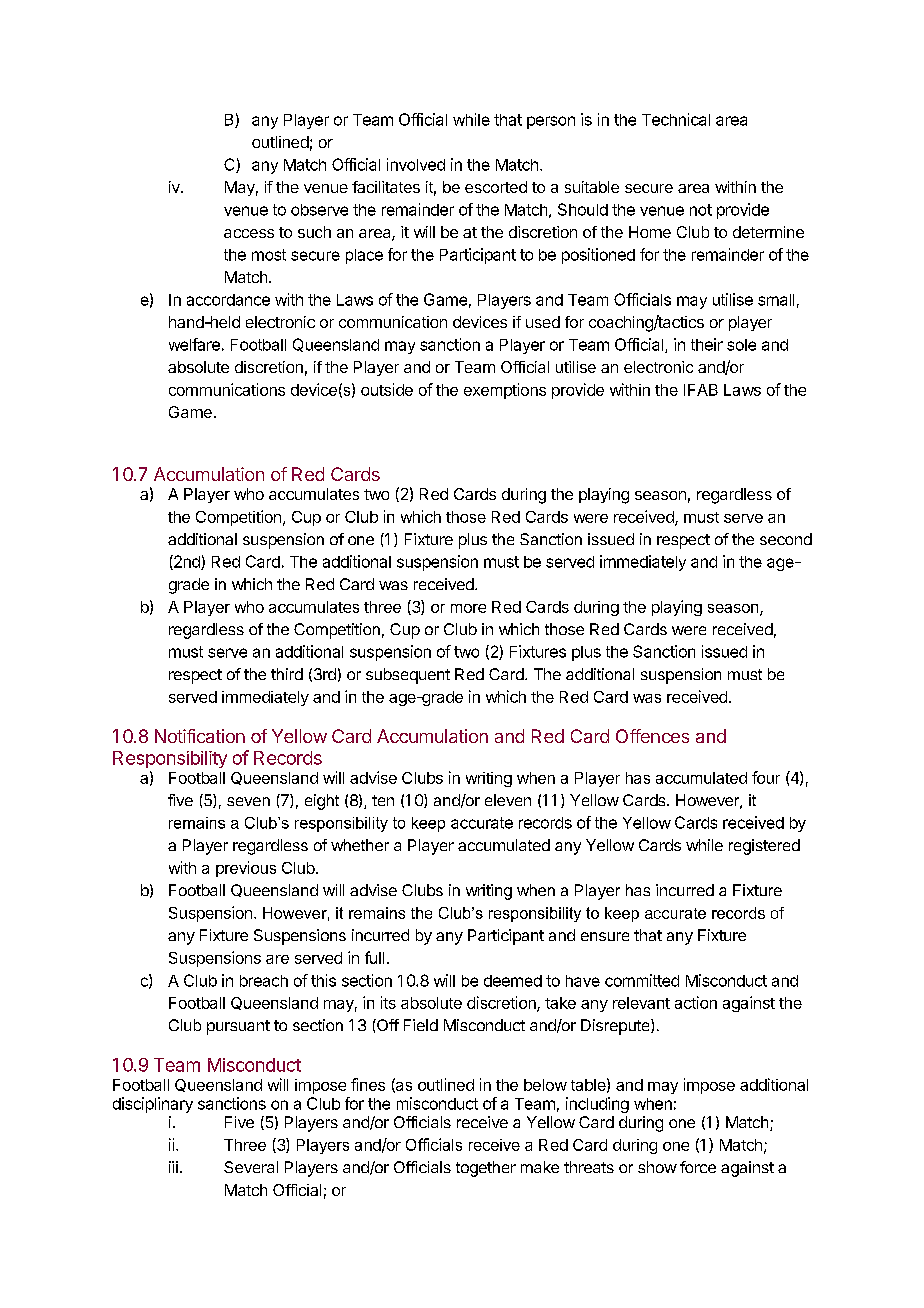 The image size is (924, 1308). Describe the element at coordinates (652, 736) in the screenshot. I see `Offences` at that location.
